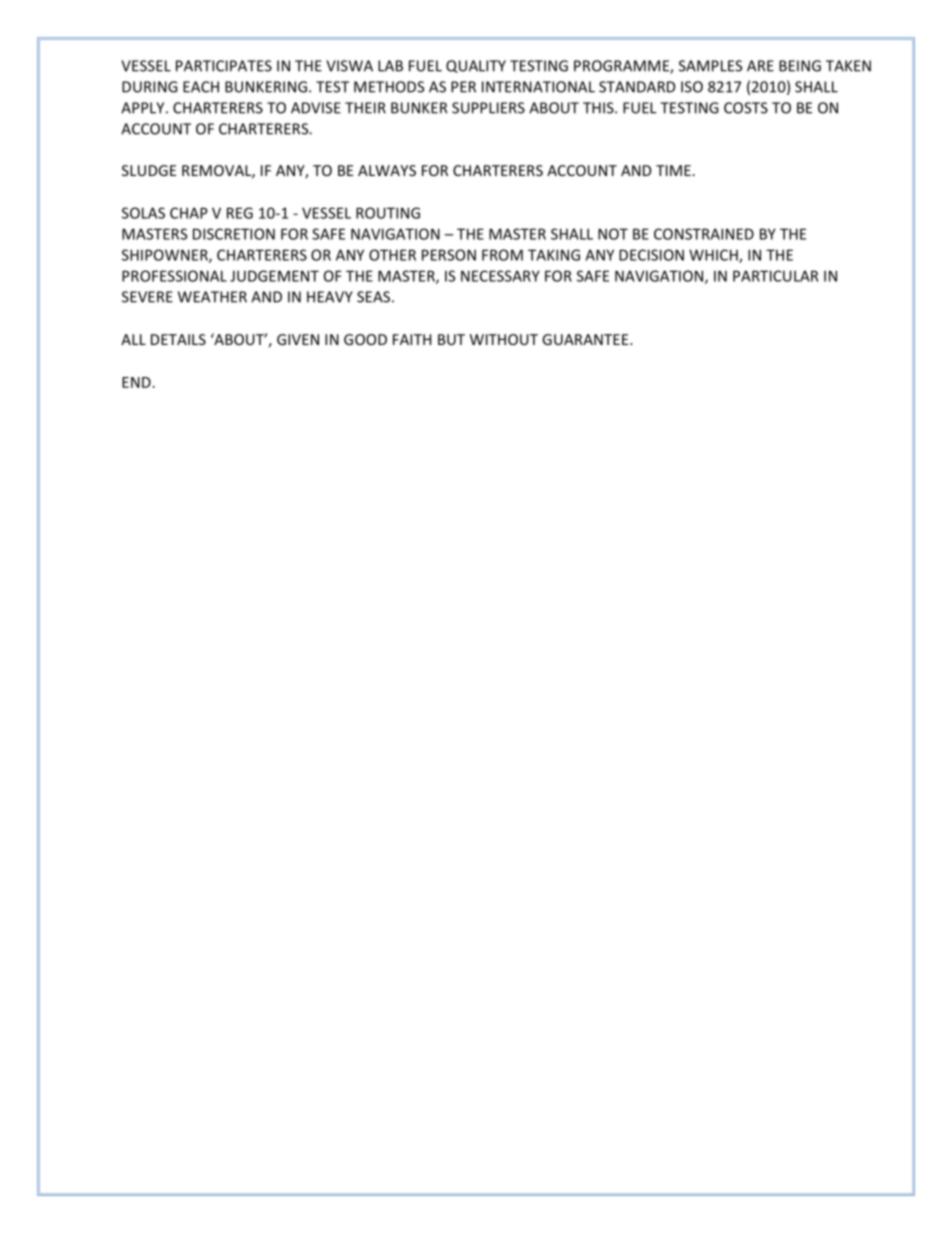 The width and height of the document is (952, 1233). What do you see at coordinates (149, 170) in the document?
I see `SLUDGE` at bounding box center [149, 170].
